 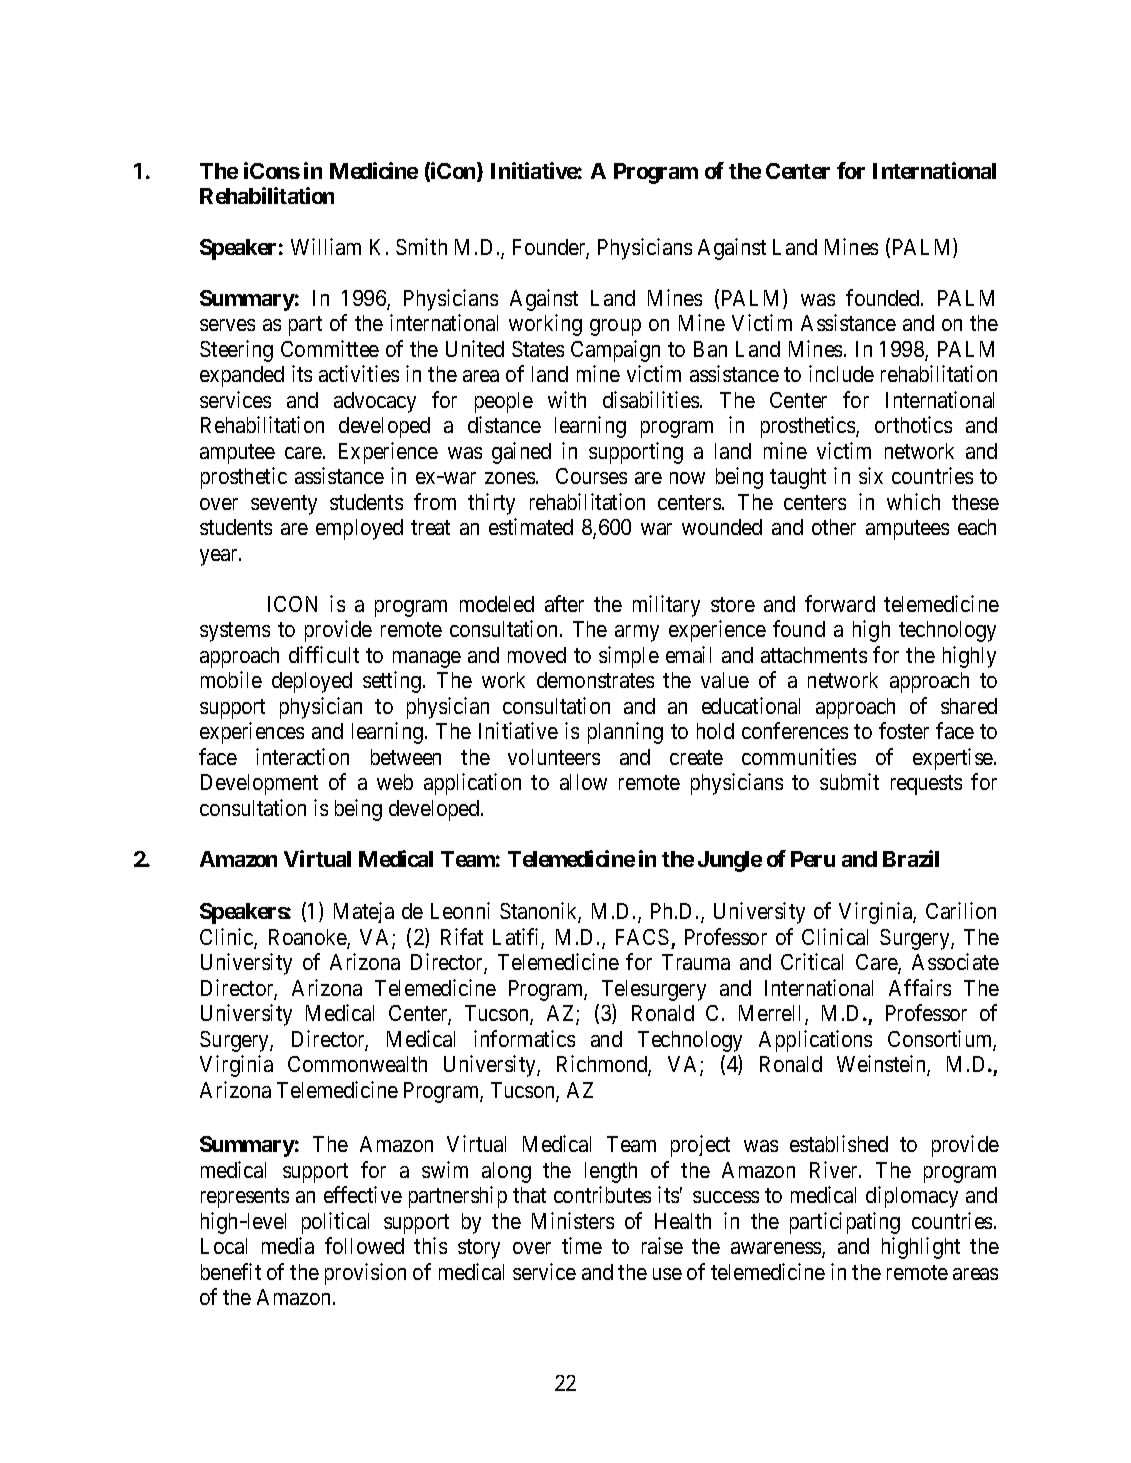 What do you see at coordinates (615, 327) in the screenshot?
I see `group` at bounding box center [615, 327].
